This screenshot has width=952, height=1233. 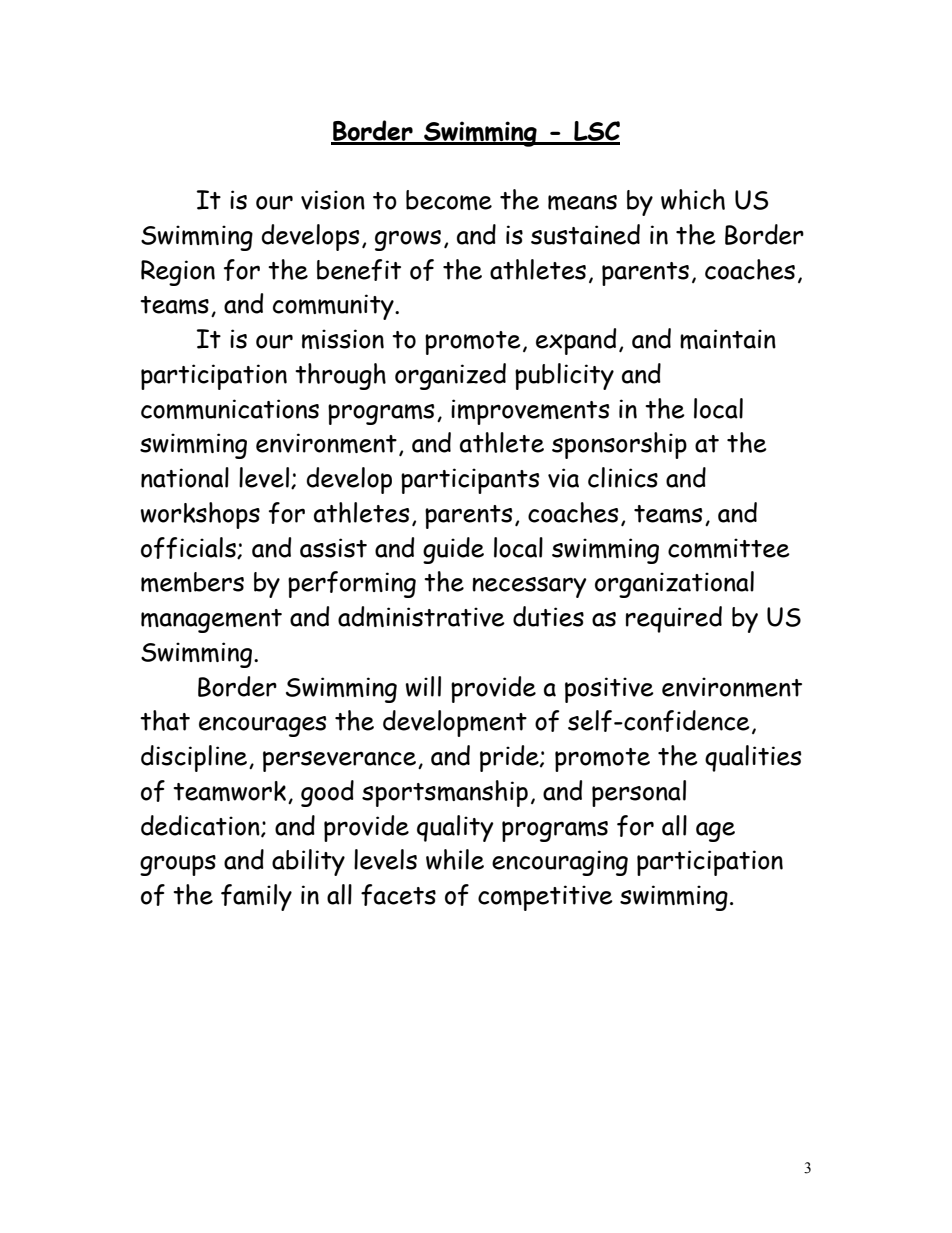 What do you see at coordinates (453, 550) in the screenshot?
I see `guide` at bounding box center [453, 550].
